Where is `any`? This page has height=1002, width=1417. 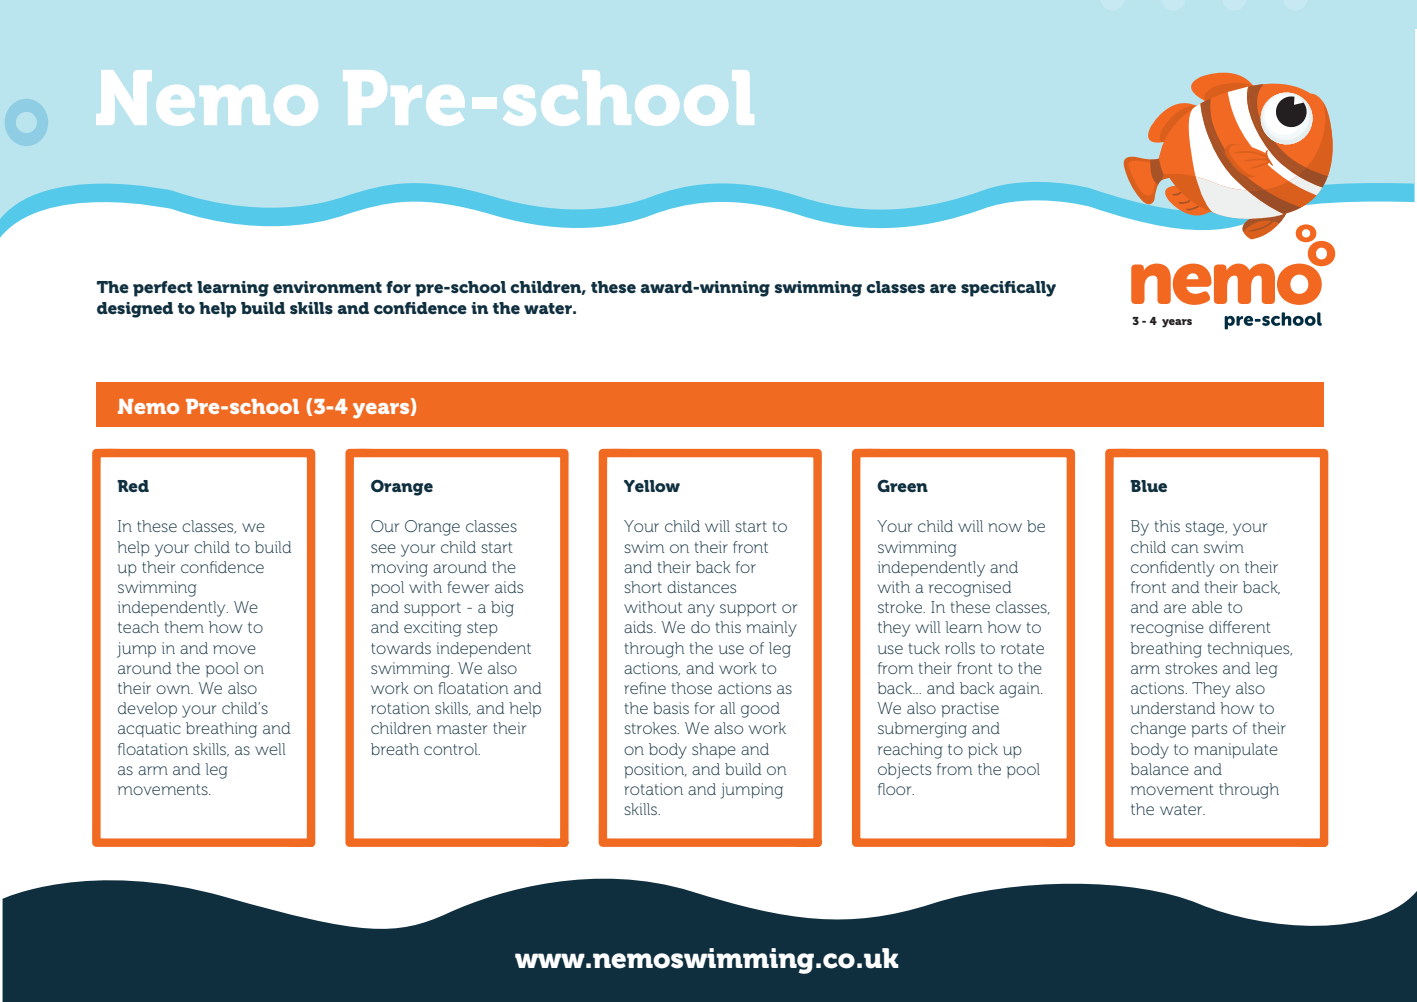
any is located at coordinates (701, 610).
